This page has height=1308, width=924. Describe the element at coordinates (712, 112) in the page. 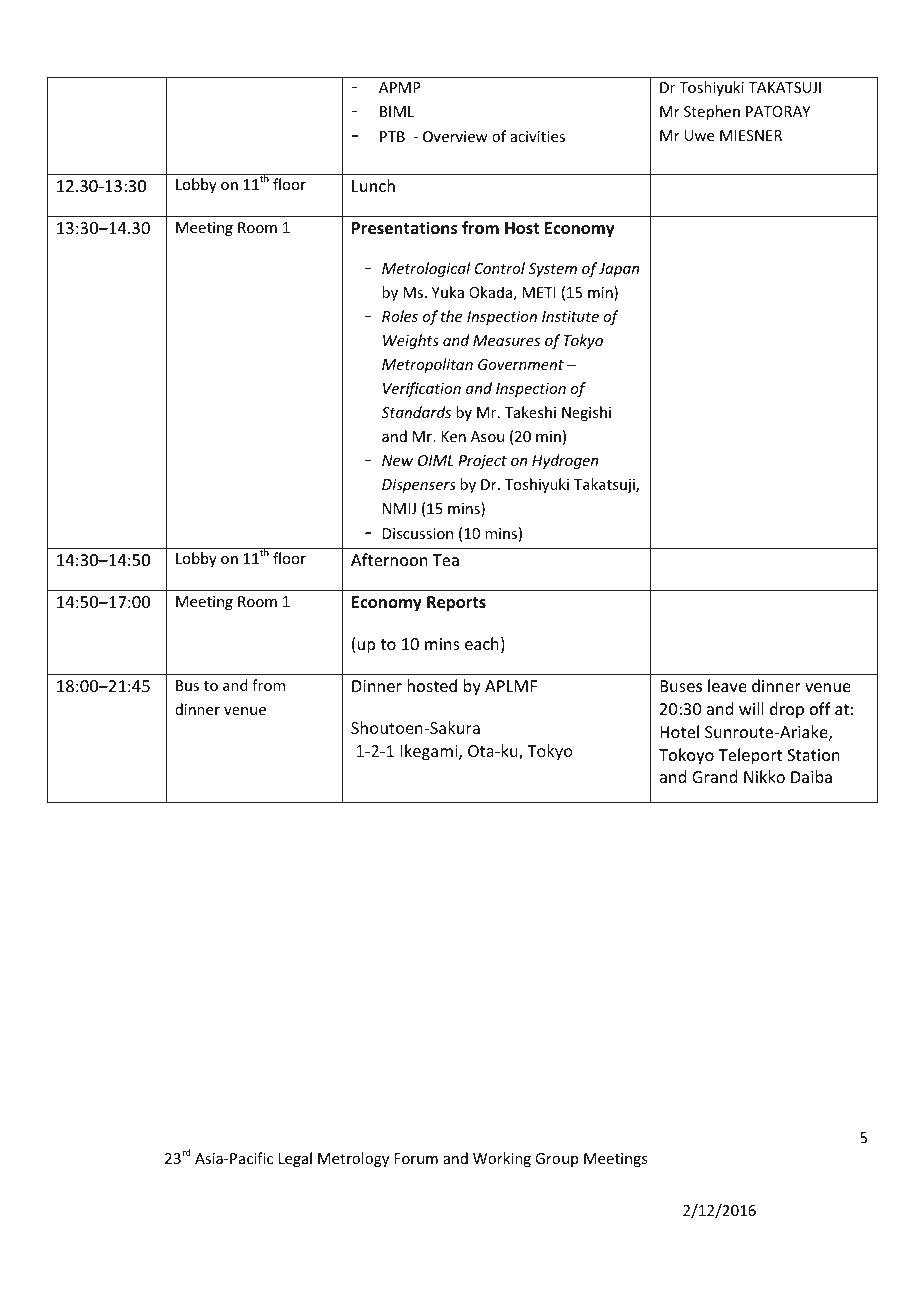

I see `Stephen` at that location.
